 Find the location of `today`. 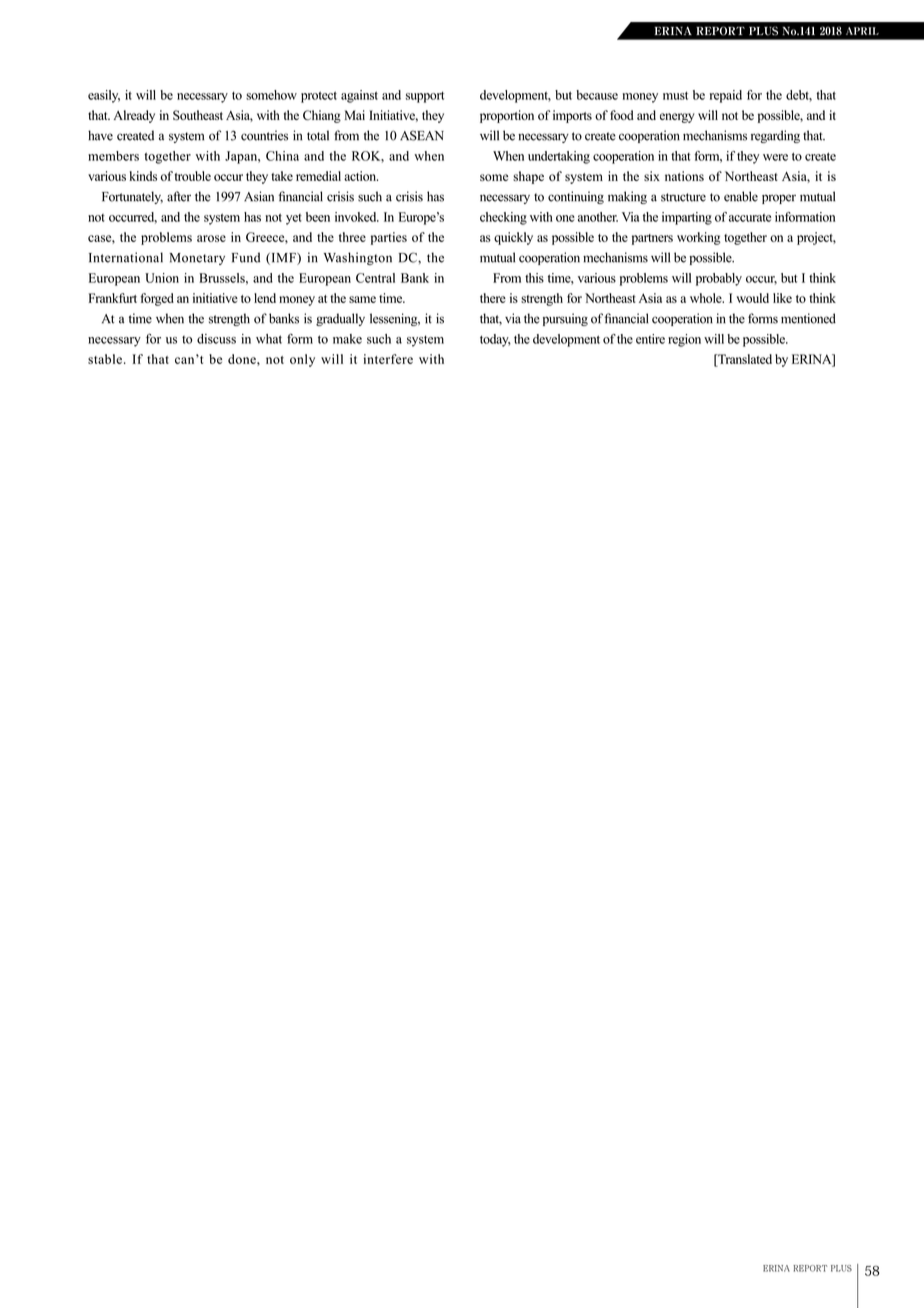

today is located at coordinates (495, 340).
